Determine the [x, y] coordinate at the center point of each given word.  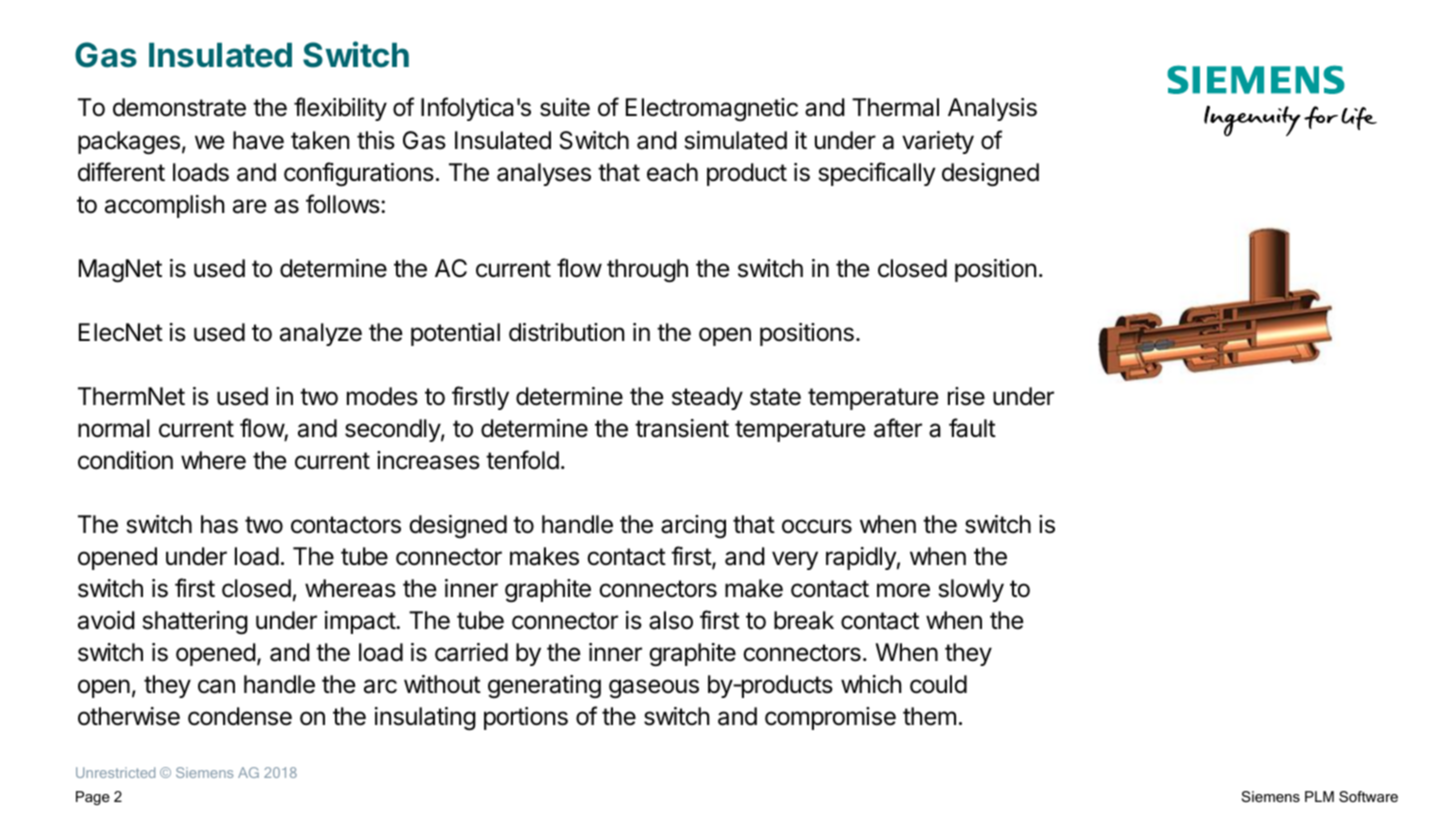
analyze [321, 334]
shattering [195, 623]
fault [972, 428]
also [671, 620]
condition [125, 460]
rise [966, 396]
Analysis [992, 109]
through [647, 271]
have [258, 140]
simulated [736, 140]
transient [682, 428]
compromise [830, 718]
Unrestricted [115, 772]
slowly [971, 590]
